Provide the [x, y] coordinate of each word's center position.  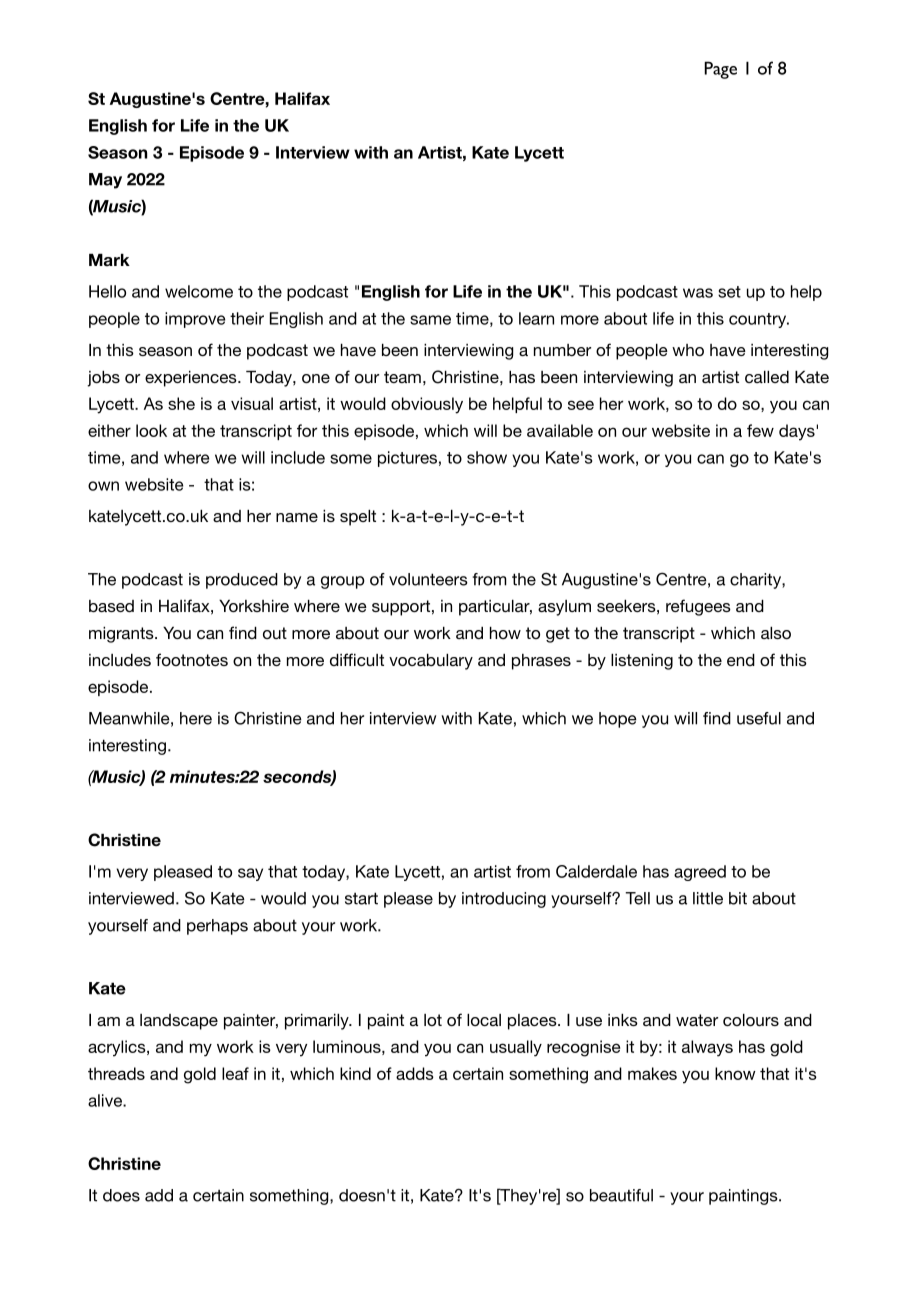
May [105, 181]
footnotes [192, 659]
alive [106, 1100]
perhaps [217, 927]
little [708, 898]
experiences [192, 379]
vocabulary [431, 662]
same [430, 320]
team [402, 377]
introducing [504, 900]
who [688, 350]
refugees [698, 607]
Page [720, 70]
